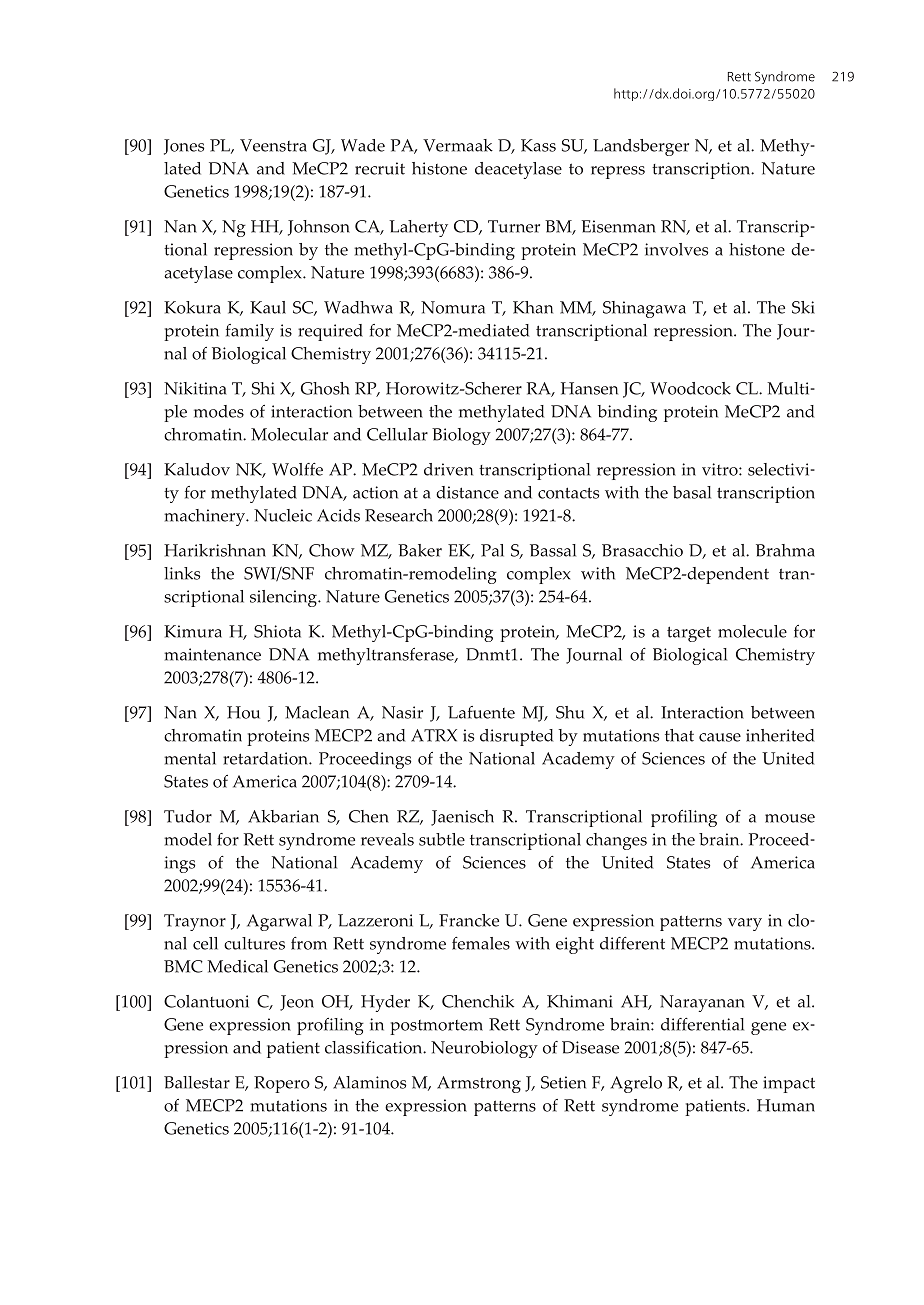 This screenshot has height=1305, width=924. Describe the element at coordinates (721, 469) in the screenshot. I see `vitro` at that location.
